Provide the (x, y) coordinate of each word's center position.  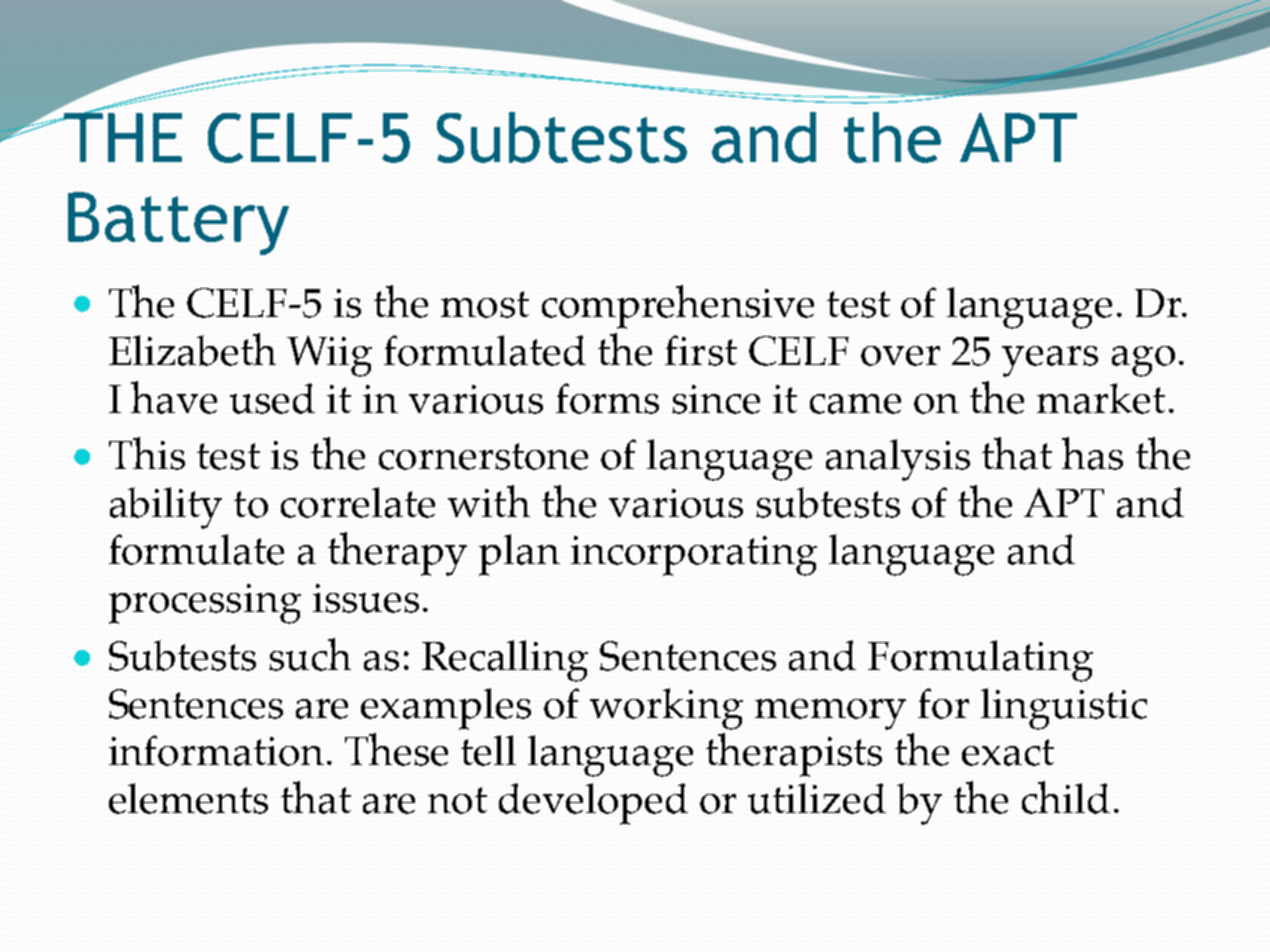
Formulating (980, 661)
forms (607, 398)
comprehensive (678, 307)
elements (188, 798)
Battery (178, 223)
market (1101, 398)
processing (205, 604)
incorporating (694, 556)
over (900, 356)
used (272, 398)
